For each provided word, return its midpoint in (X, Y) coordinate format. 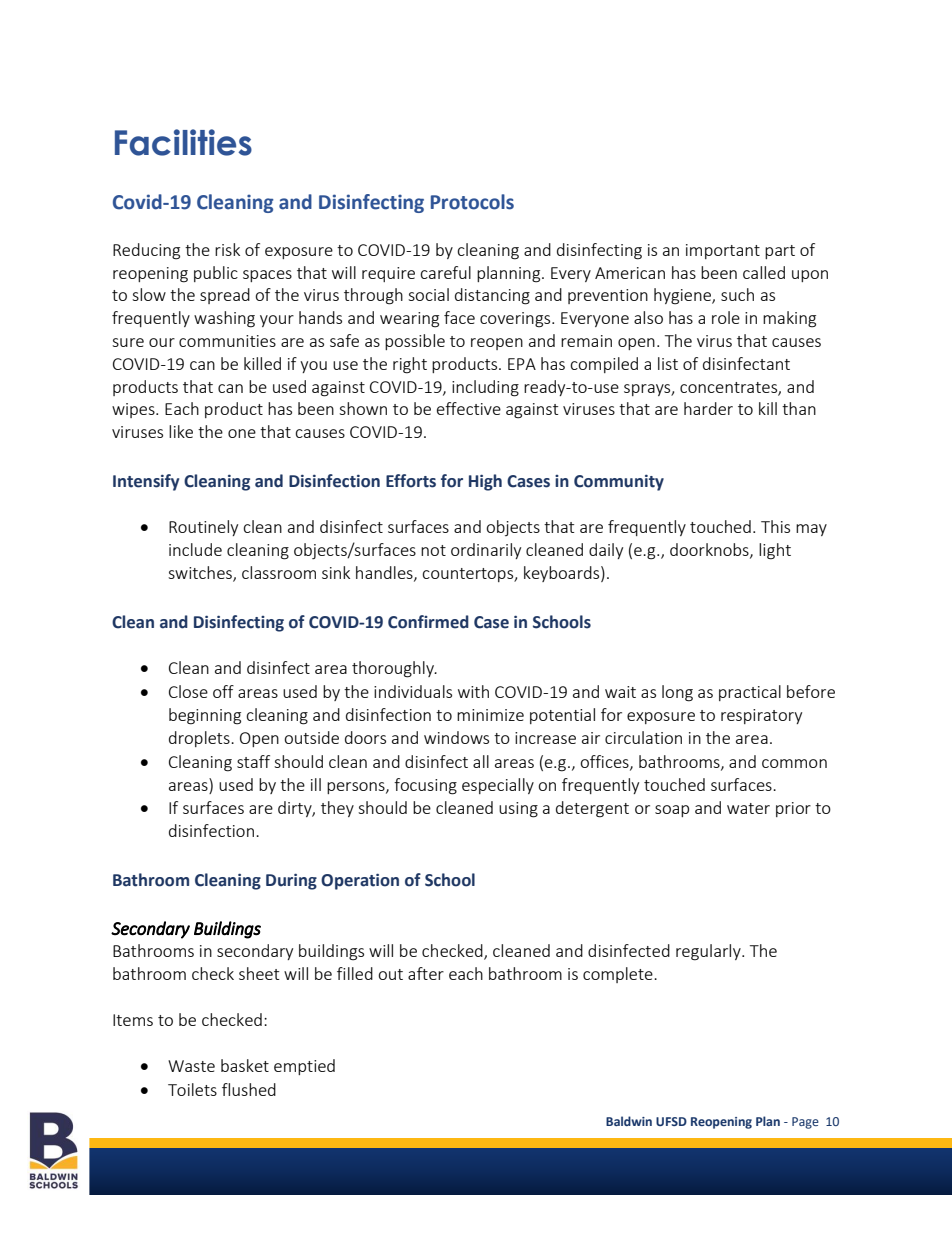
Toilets (192, 1089)
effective (469, 408)
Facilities (183, 142)
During (291, 881)
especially (498, 786)
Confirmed (428, 622)
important (723, 251)
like (181, 431)
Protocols (472, 202)
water (748, 808)
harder (708, 408)
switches (201, 574)
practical (750, 693)
